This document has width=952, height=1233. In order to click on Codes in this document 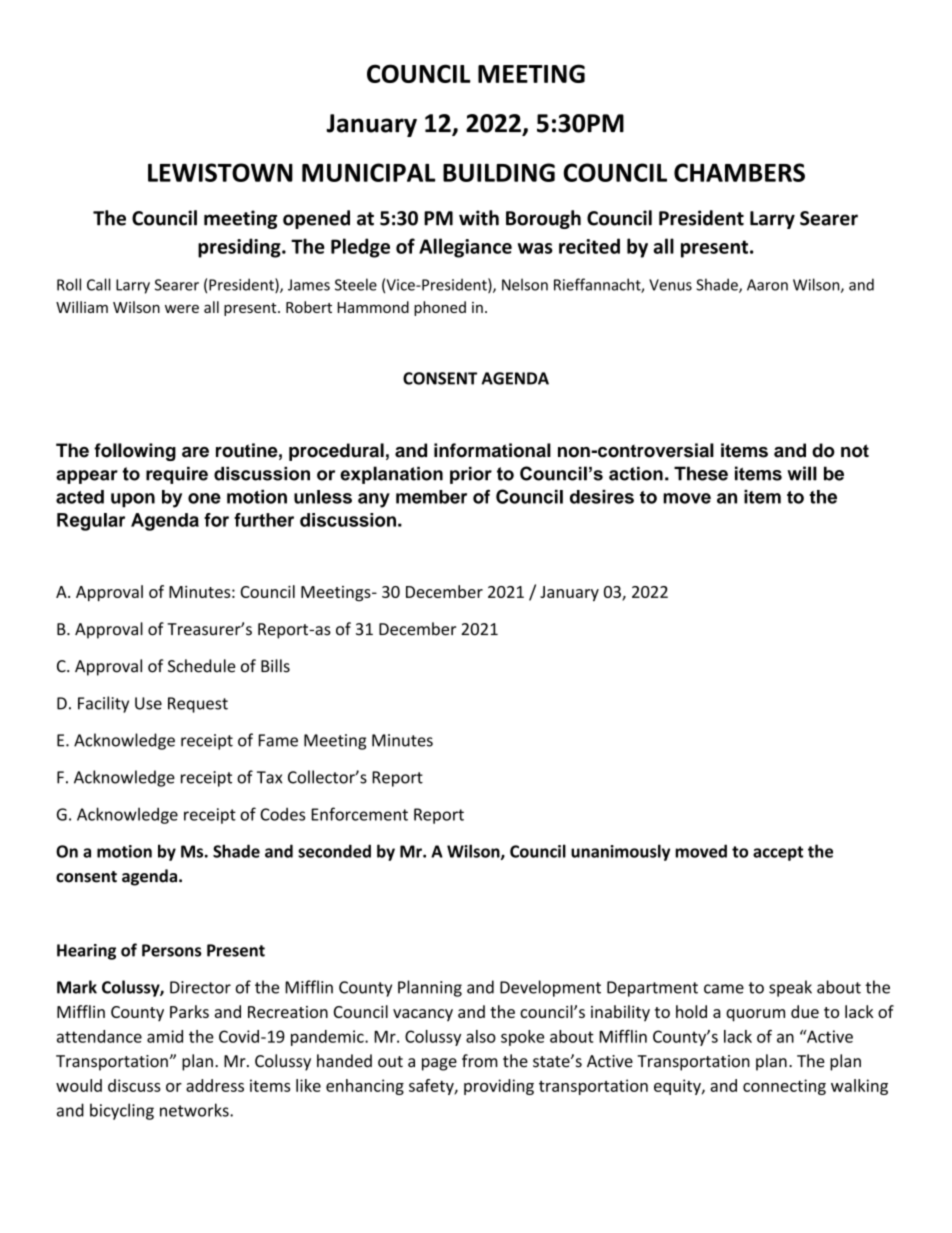, I will do `click(282, 814)`.
